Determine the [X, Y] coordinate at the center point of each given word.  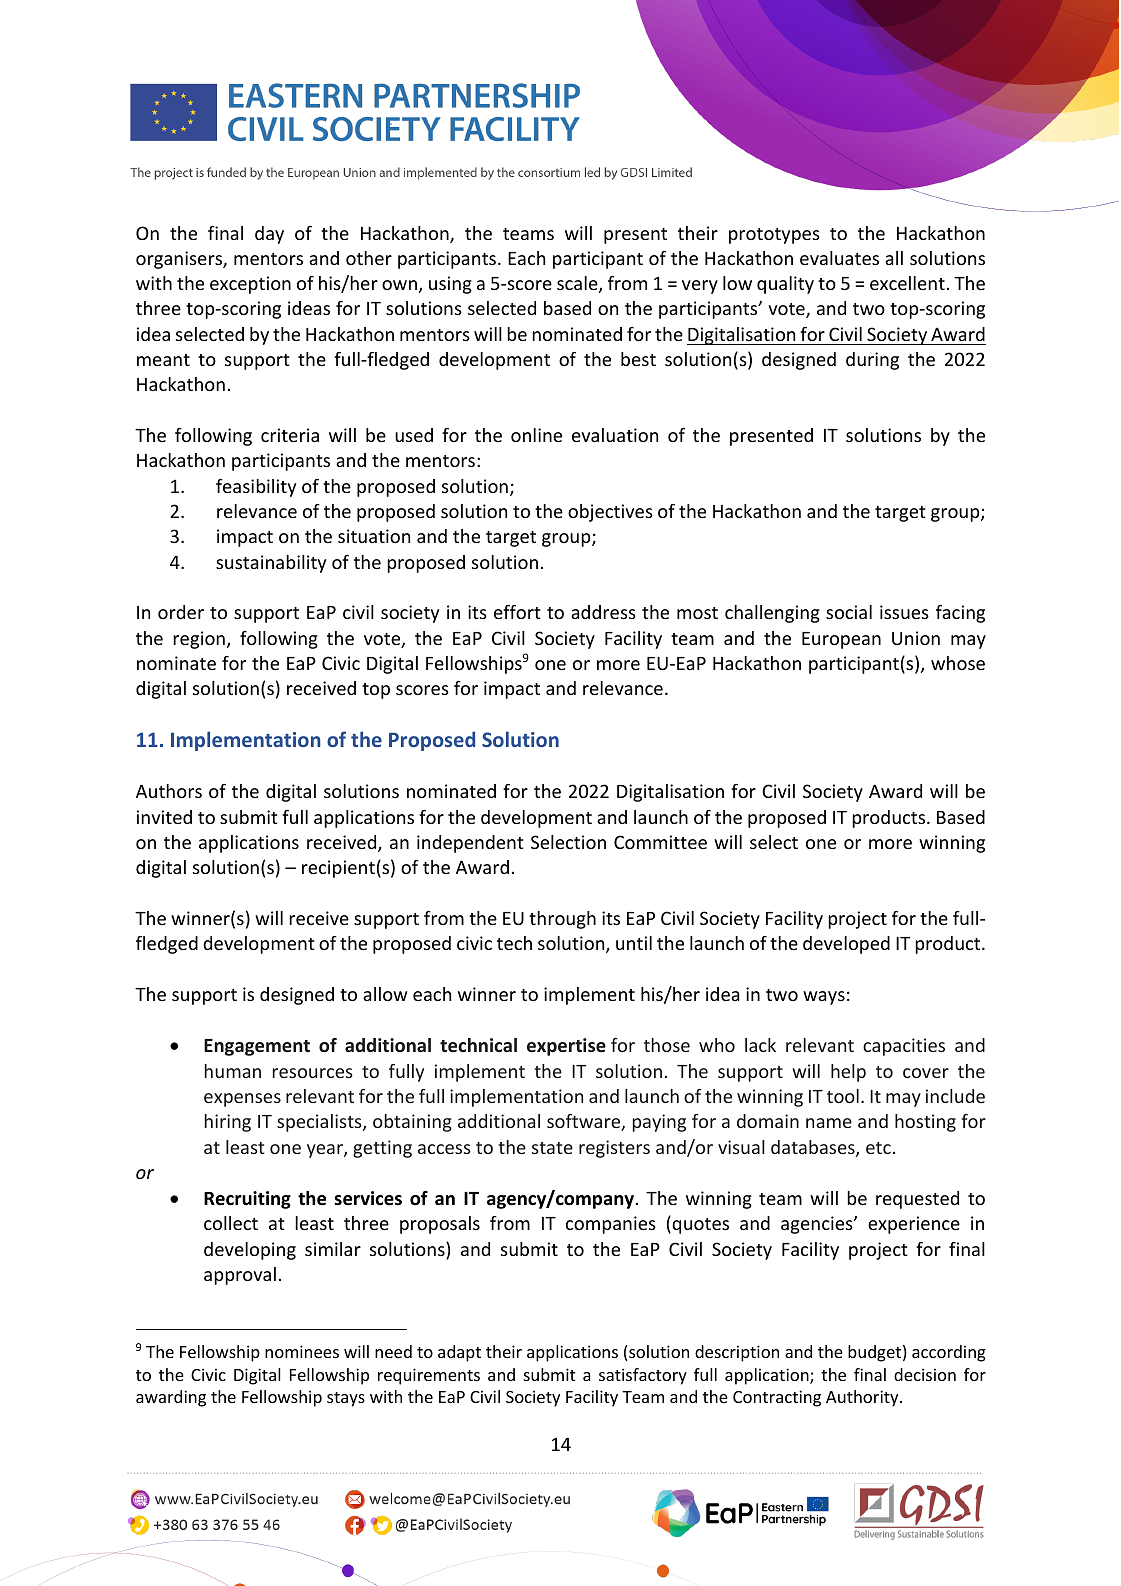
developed [846, 945]
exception [250, 285]
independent [470, 844]
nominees [302, 1351]
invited [164, 817]
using [450, 285]
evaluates [839, 258]
